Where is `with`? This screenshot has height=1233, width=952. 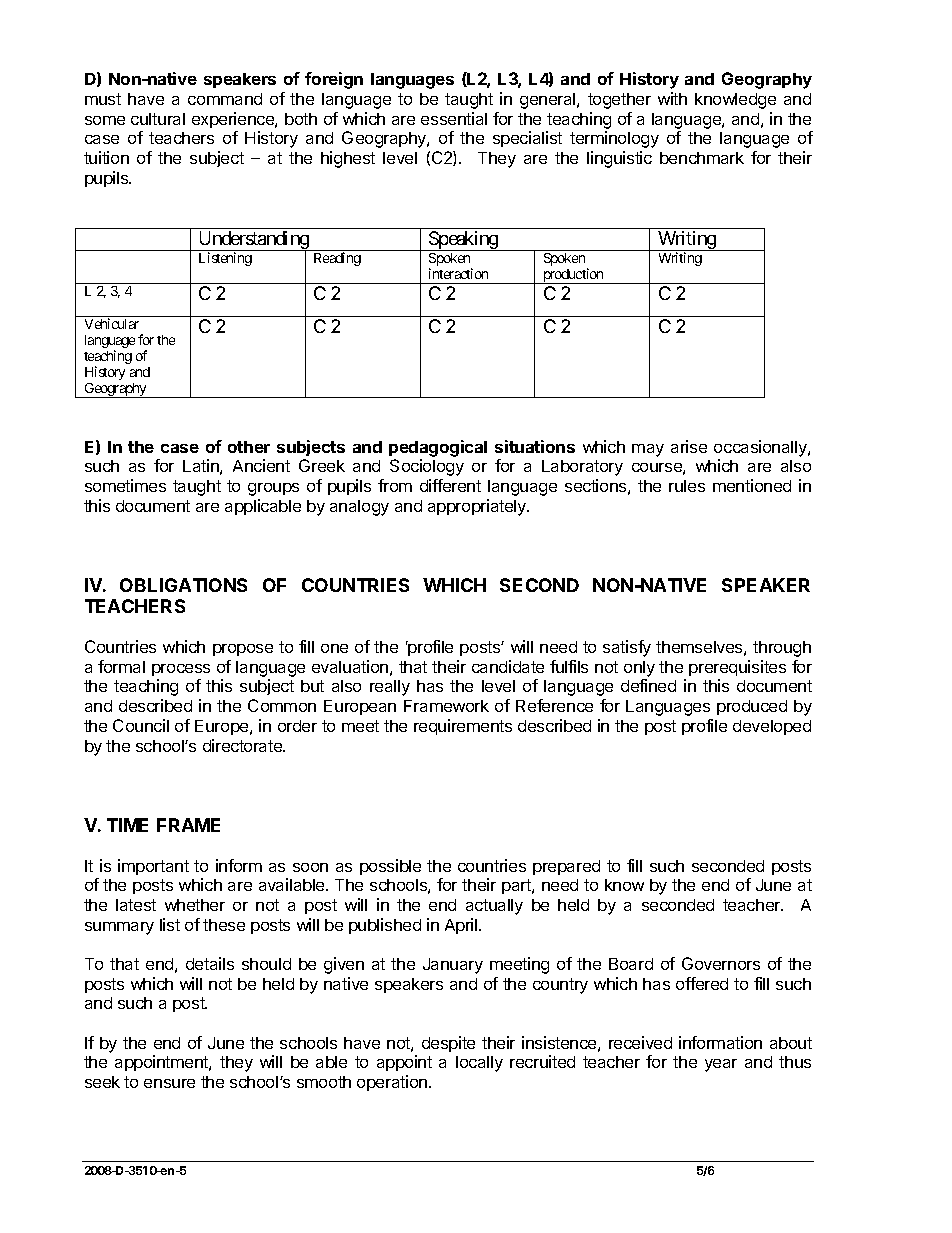 with is located at coordinates (672, 98).
